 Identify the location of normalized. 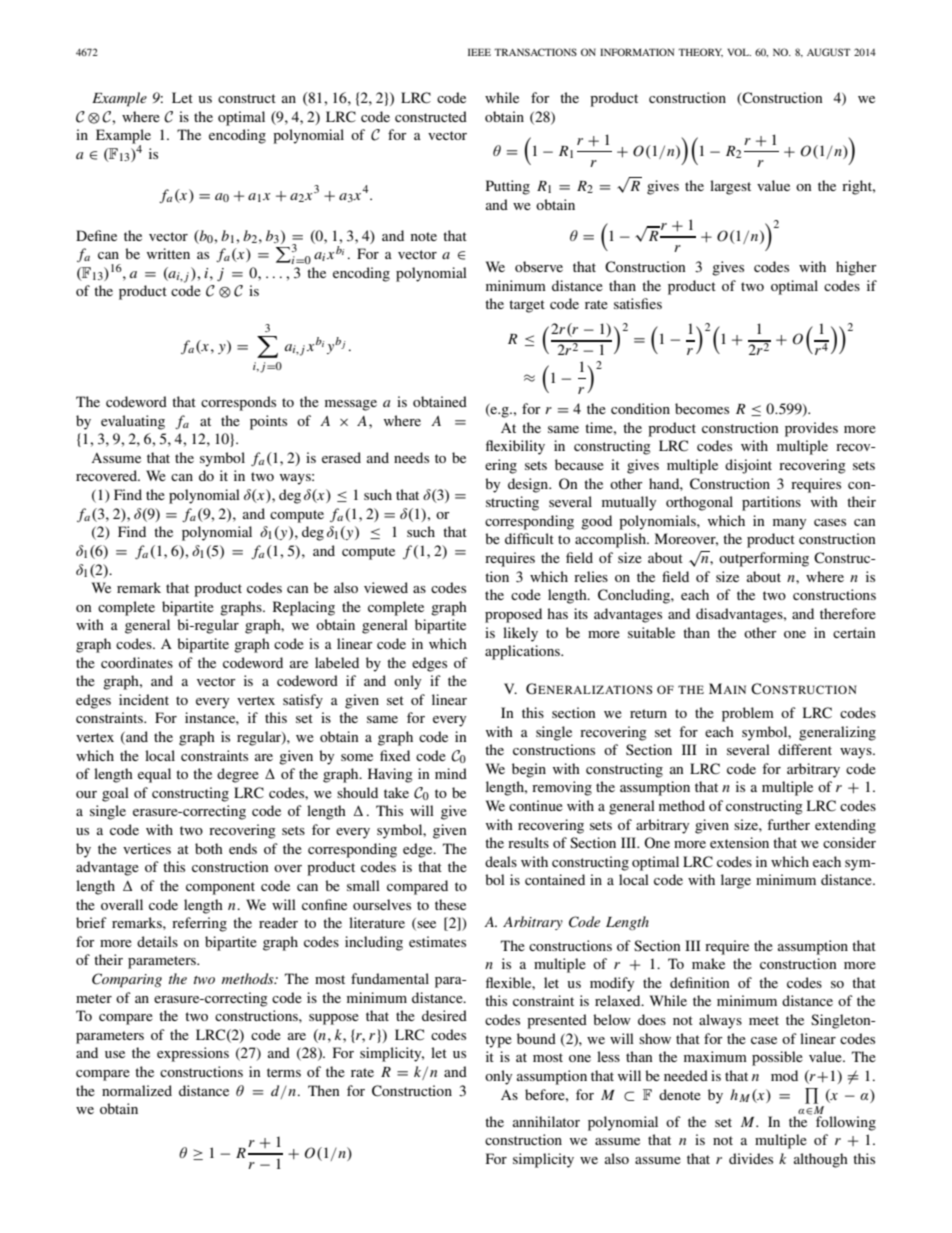
(137, 1090).
